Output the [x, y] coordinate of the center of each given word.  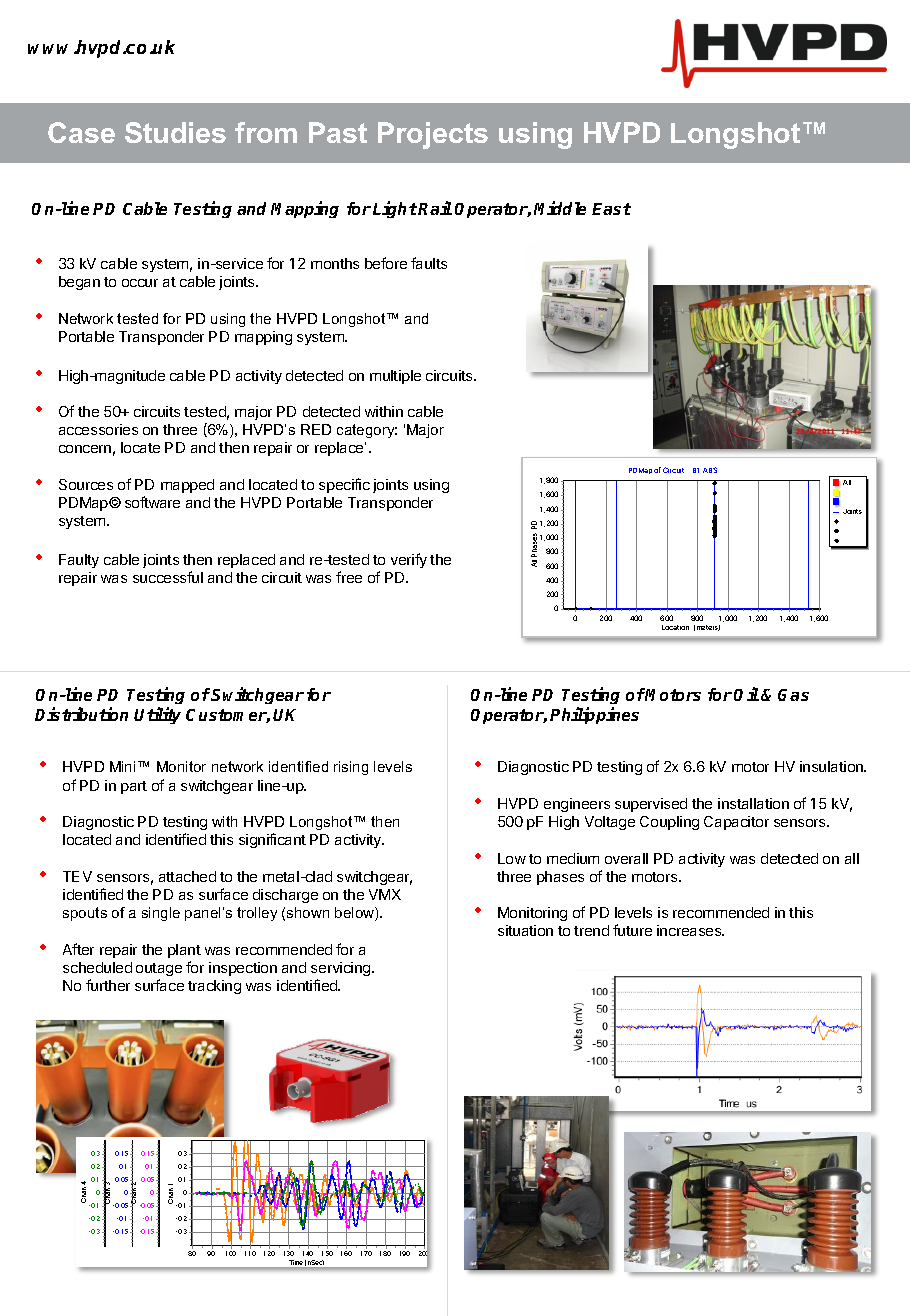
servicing [342, 969]
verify [409, 560]
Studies [175, 132]
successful [168, 577]
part [134, 787]
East [611, 209]
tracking [214, 987]
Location [675, 627]
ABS [710, 470]
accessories [98, 429]
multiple [395, 377]
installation [753, 803]
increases [690, 930]
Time [296, 1264]
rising [351, 768]
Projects [433, 135]
